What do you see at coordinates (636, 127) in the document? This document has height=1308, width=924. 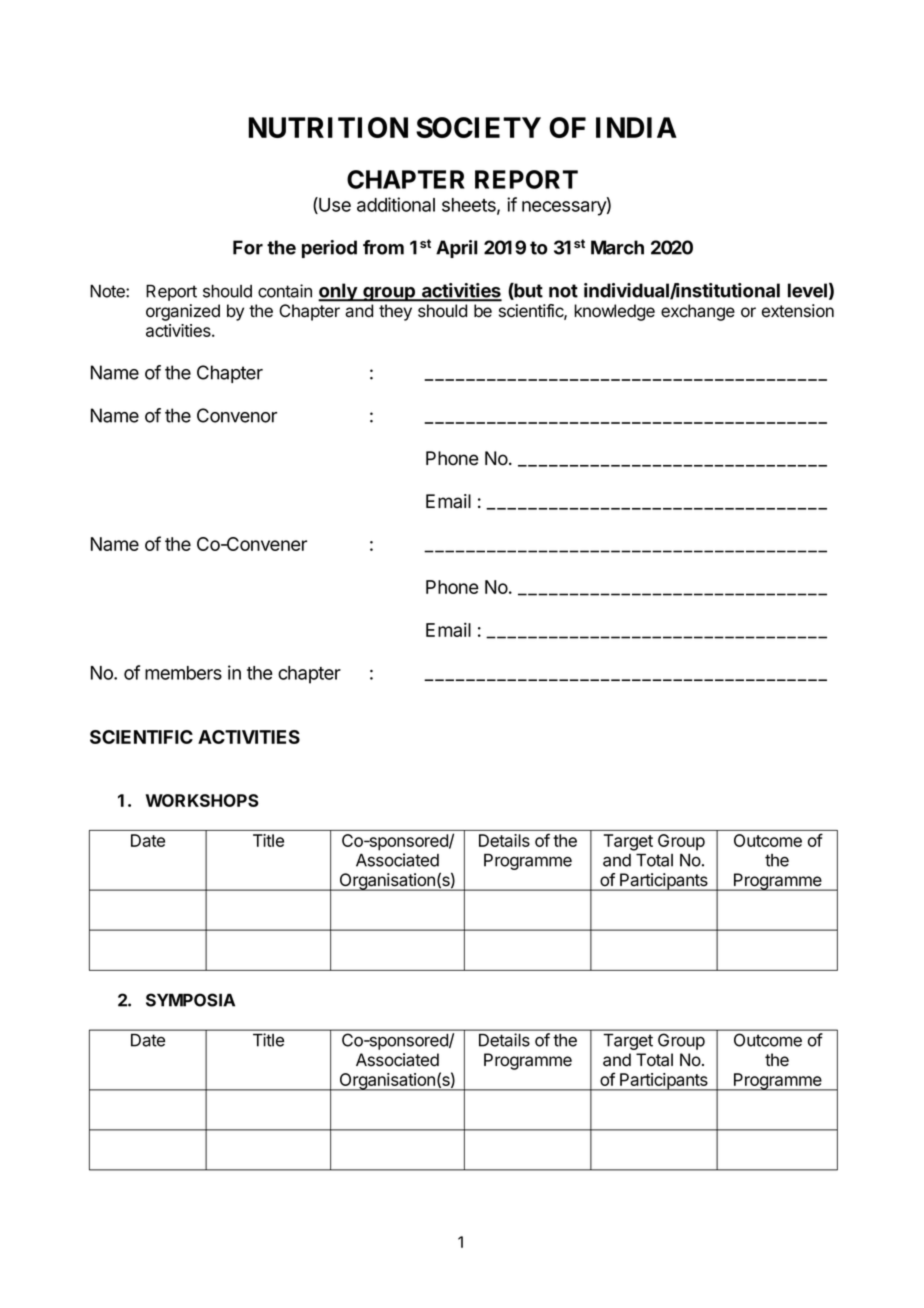 I see `INDIA` at bounding box center [636, 127].
